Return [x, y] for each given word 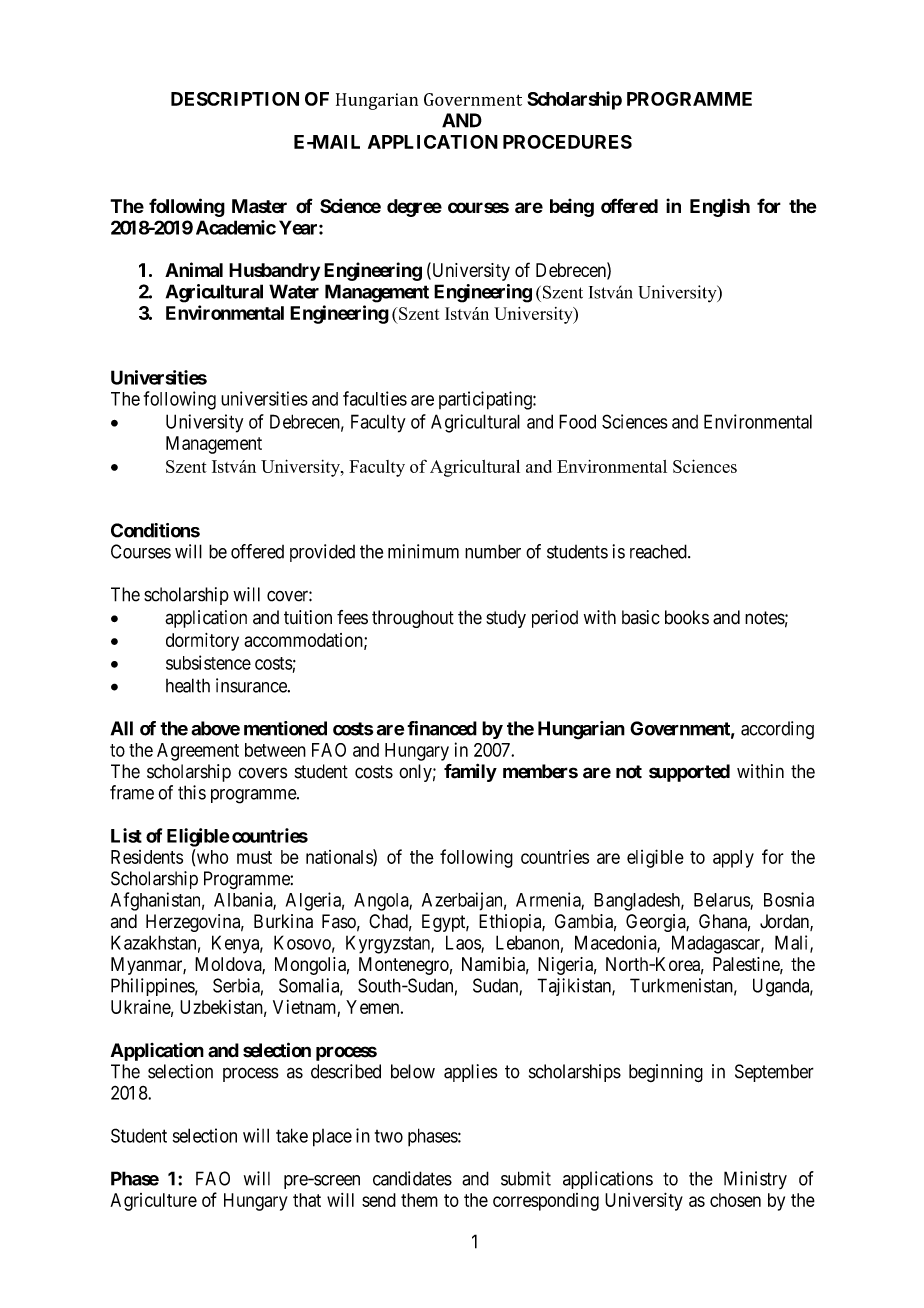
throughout [413, 619]
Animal [194, 269]
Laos [464, 943]
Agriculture [153, 1202]
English [720, 207]
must [254, 857]
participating [486, 400]
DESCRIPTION [235, 99]
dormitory [202, 642]
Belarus [722, 901]
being [572, 207]
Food [577, 421]
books [687, 617]
